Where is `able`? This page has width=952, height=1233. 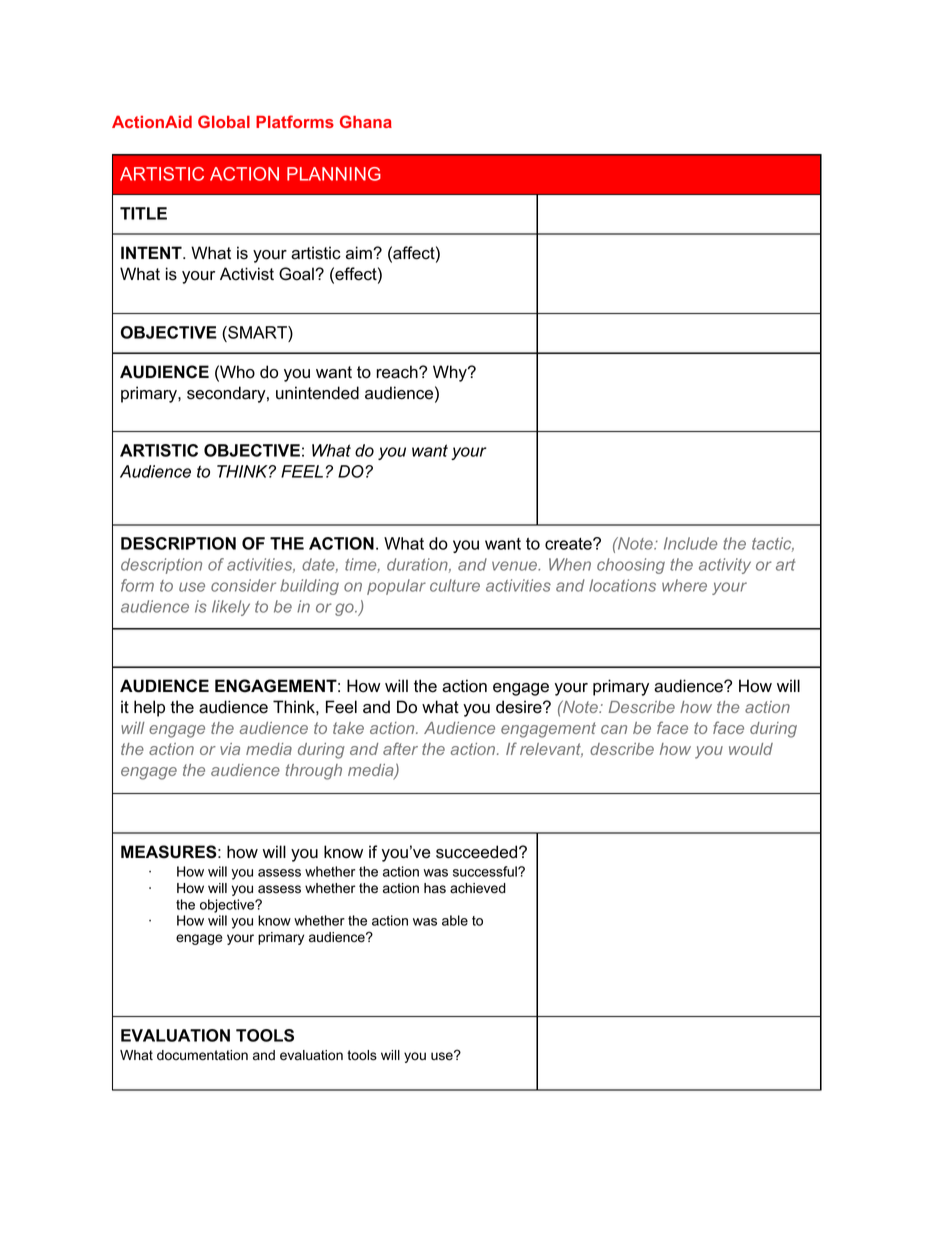
able is located at coordinates (455, 920).
